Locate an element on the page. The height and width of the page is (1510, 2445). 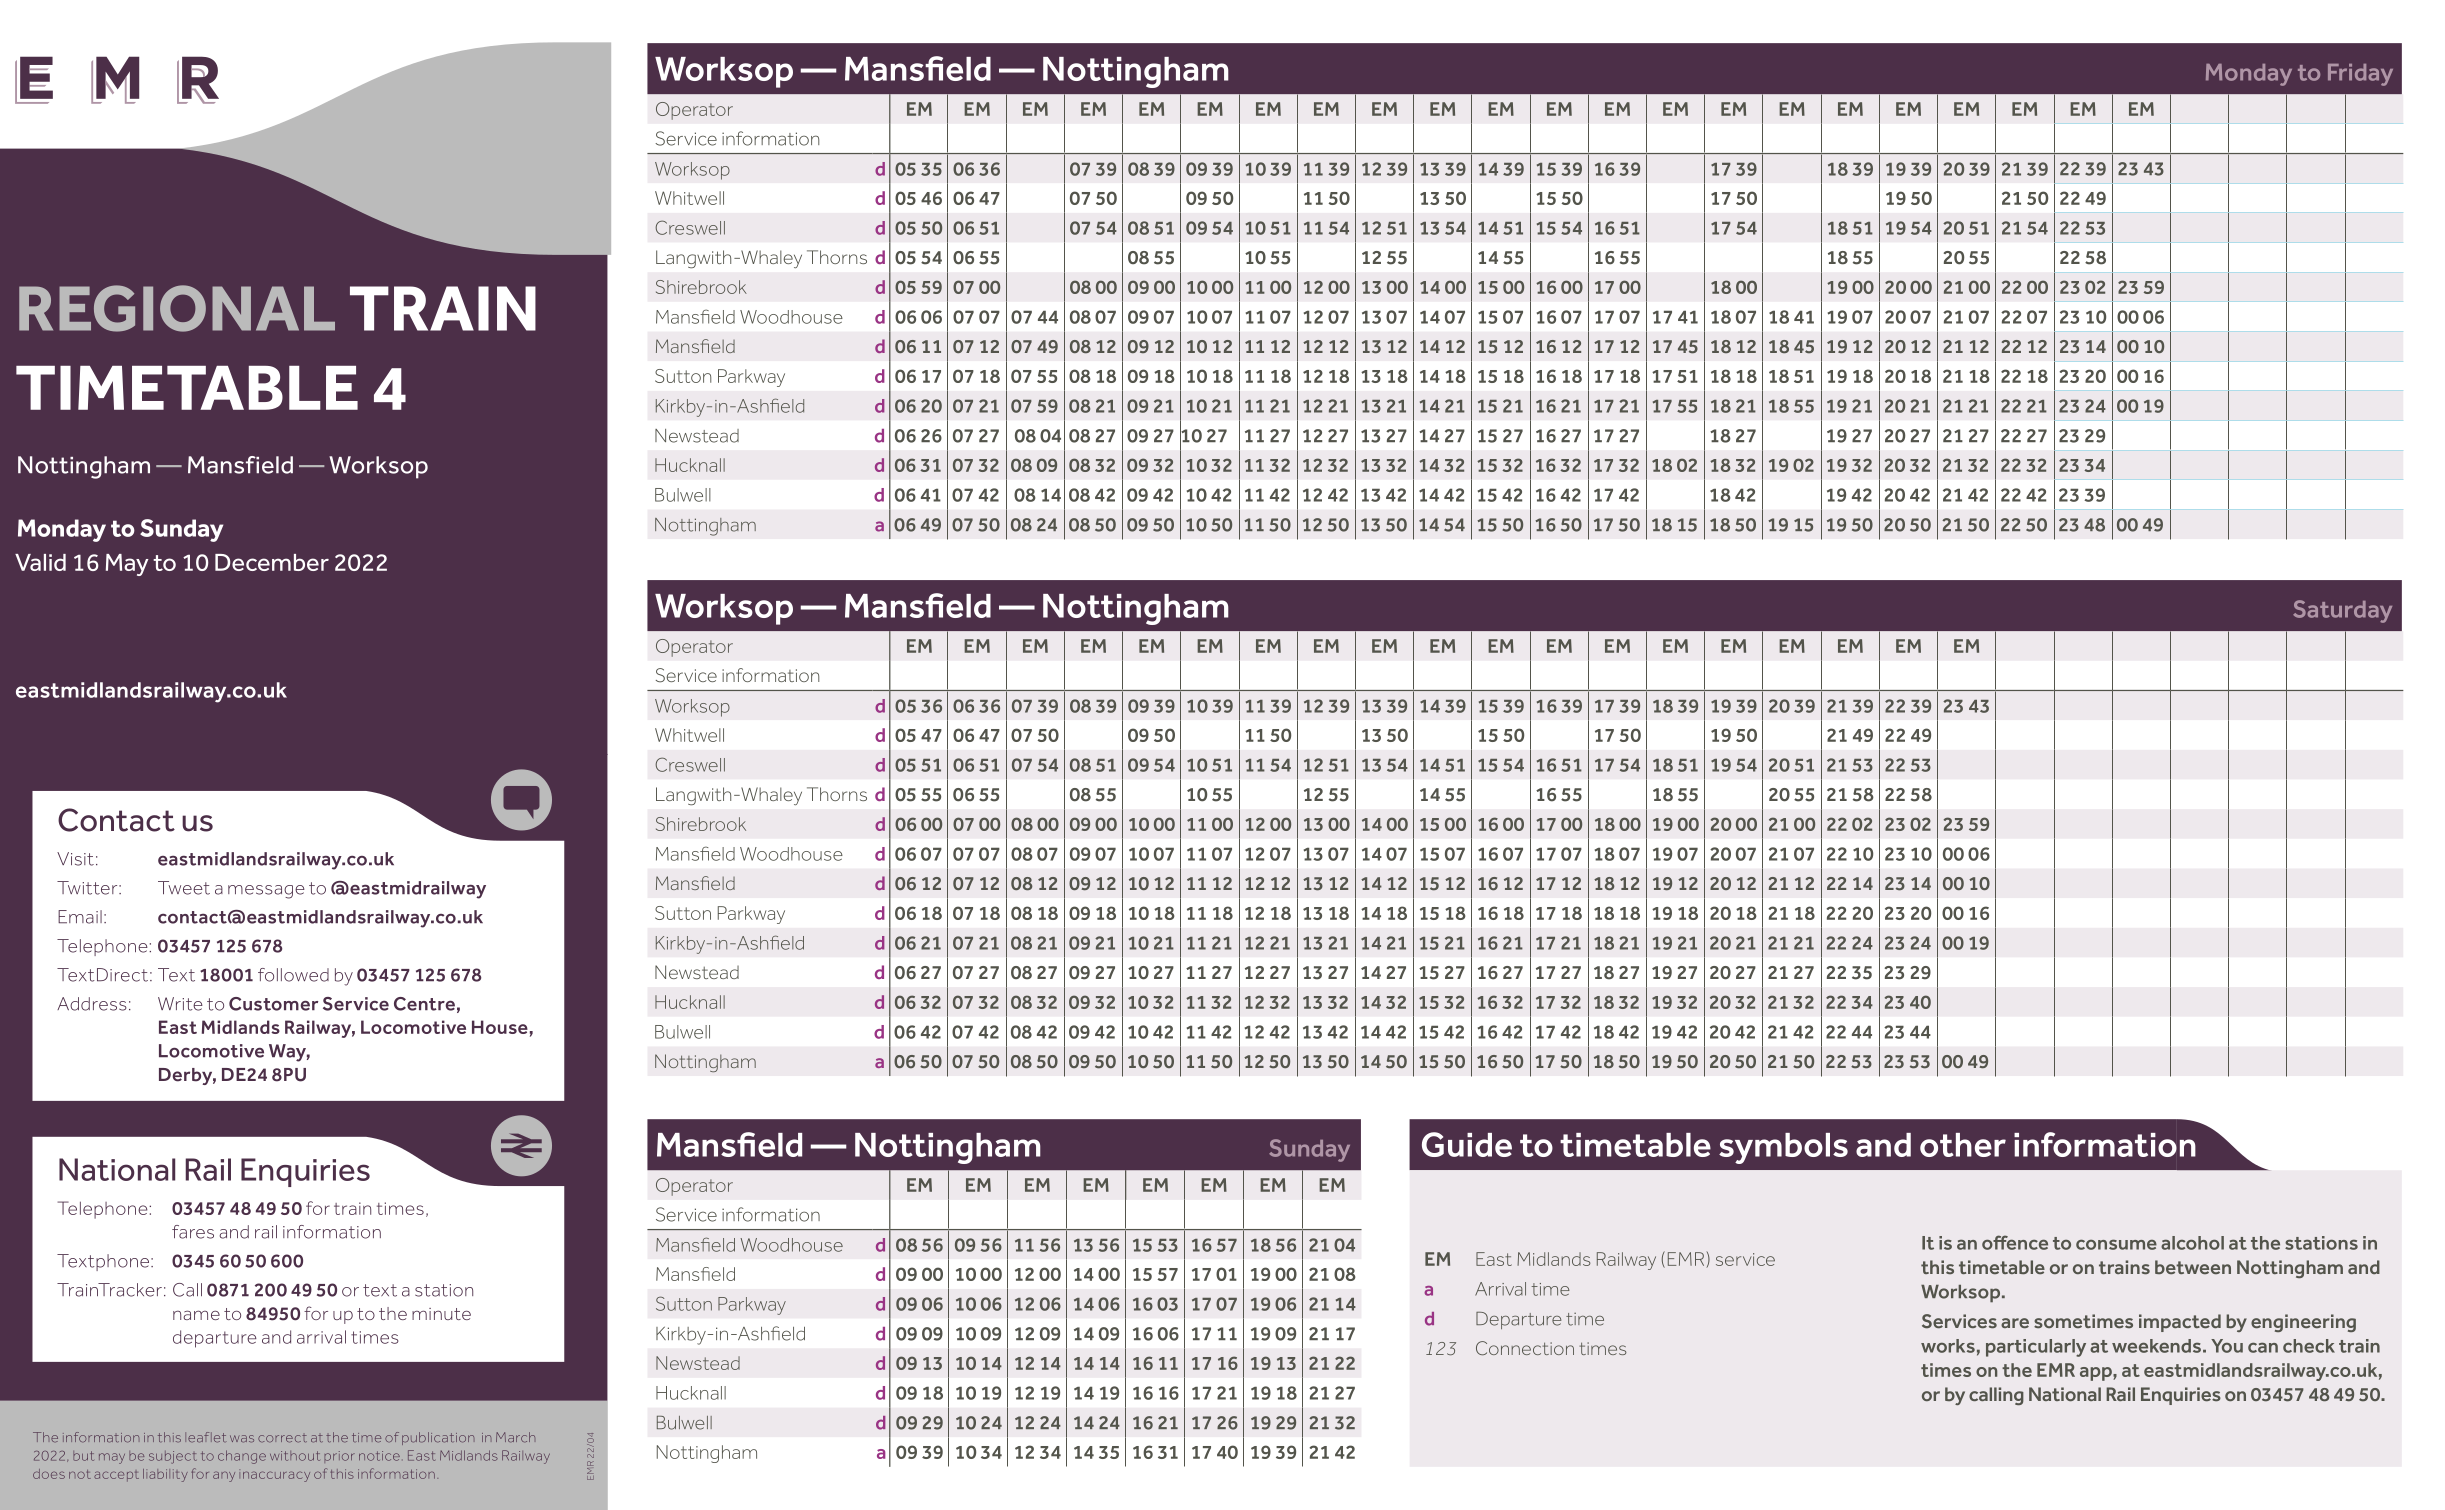
other is located at coordinates (1963, 1145).
